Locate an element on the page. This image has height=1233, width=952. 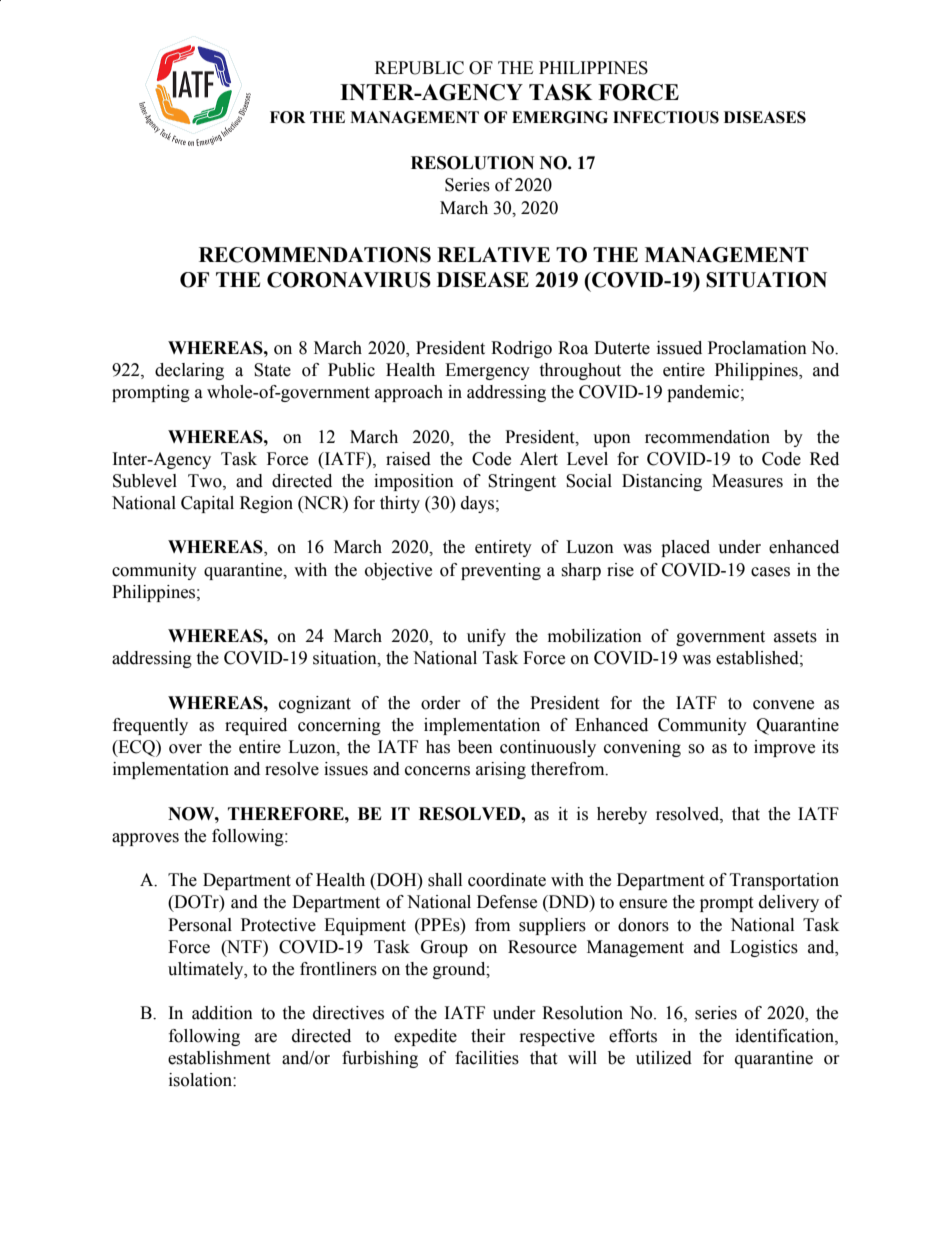
coordinate is located at coordinates (507, 880).
